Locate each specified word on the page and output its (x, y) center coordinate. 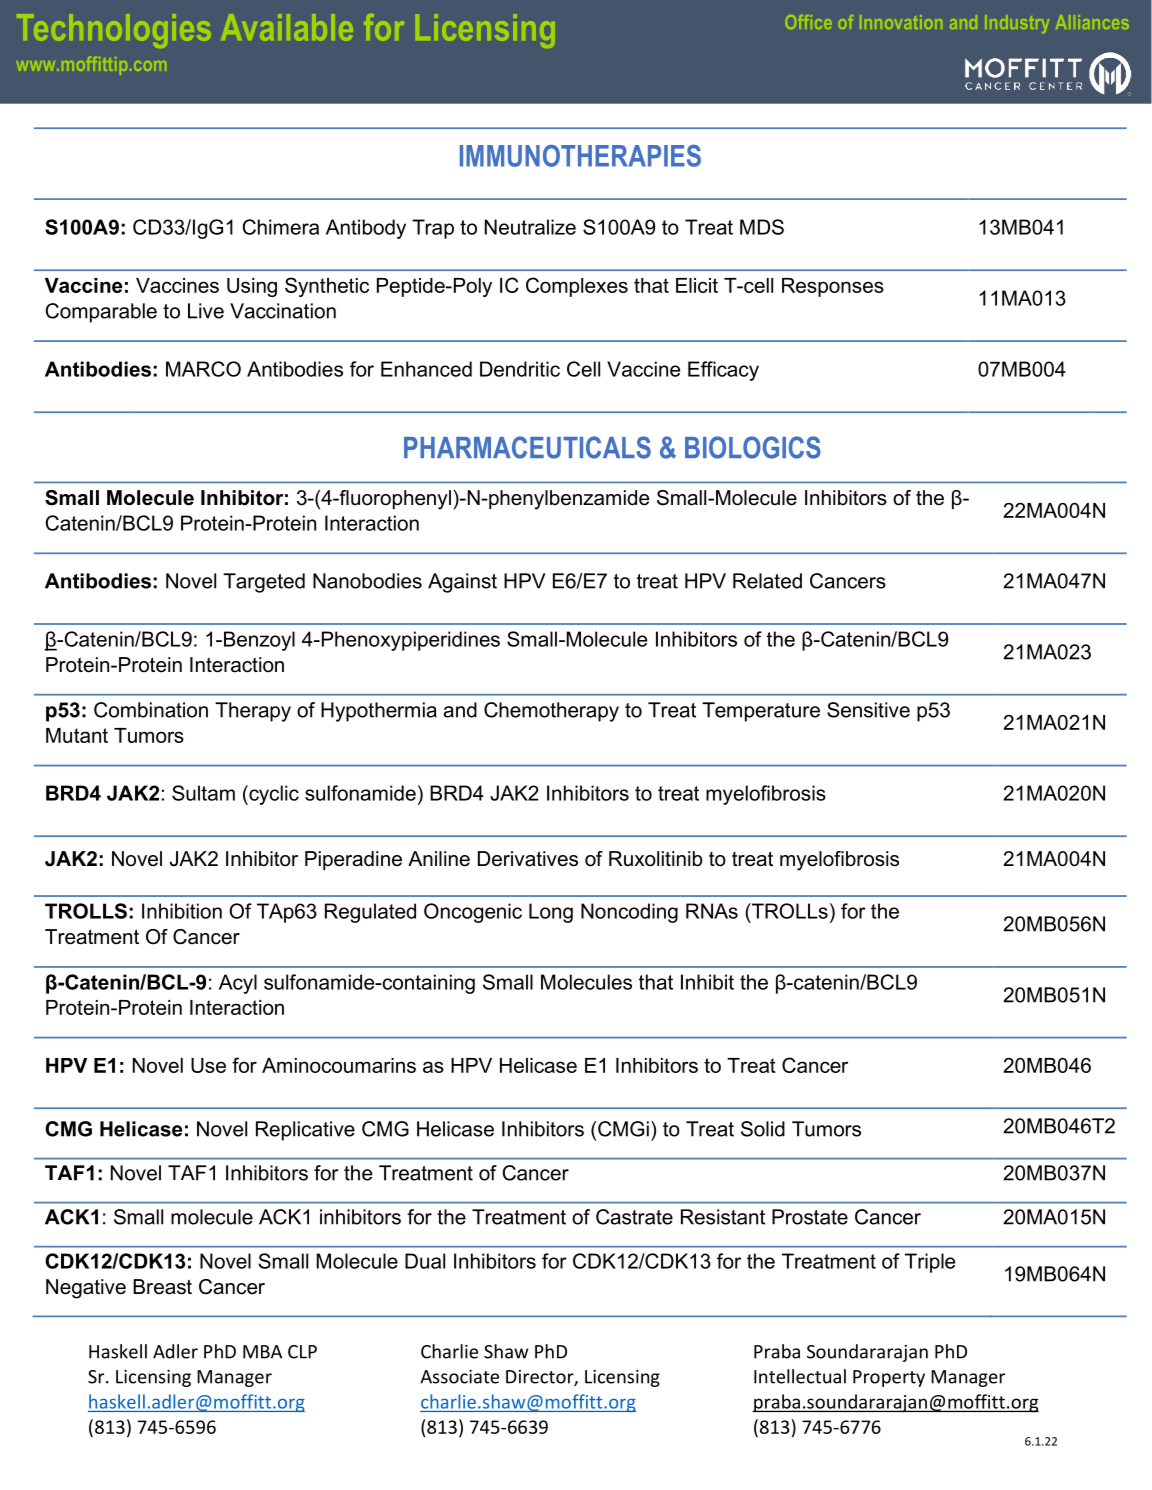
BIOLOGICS (753, 447)
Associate (459, 1377)
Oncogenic (473, 913)
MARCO (203, 369)
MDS (762, 227)
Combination (151, 710)
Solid (763, 1129)
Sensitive (868, 710)
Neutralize (530, 227)
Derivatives (528, 859)
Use (208, 1065)
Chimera (281, 227)
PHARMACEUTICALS (527, 447)
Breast (162, 1287)
